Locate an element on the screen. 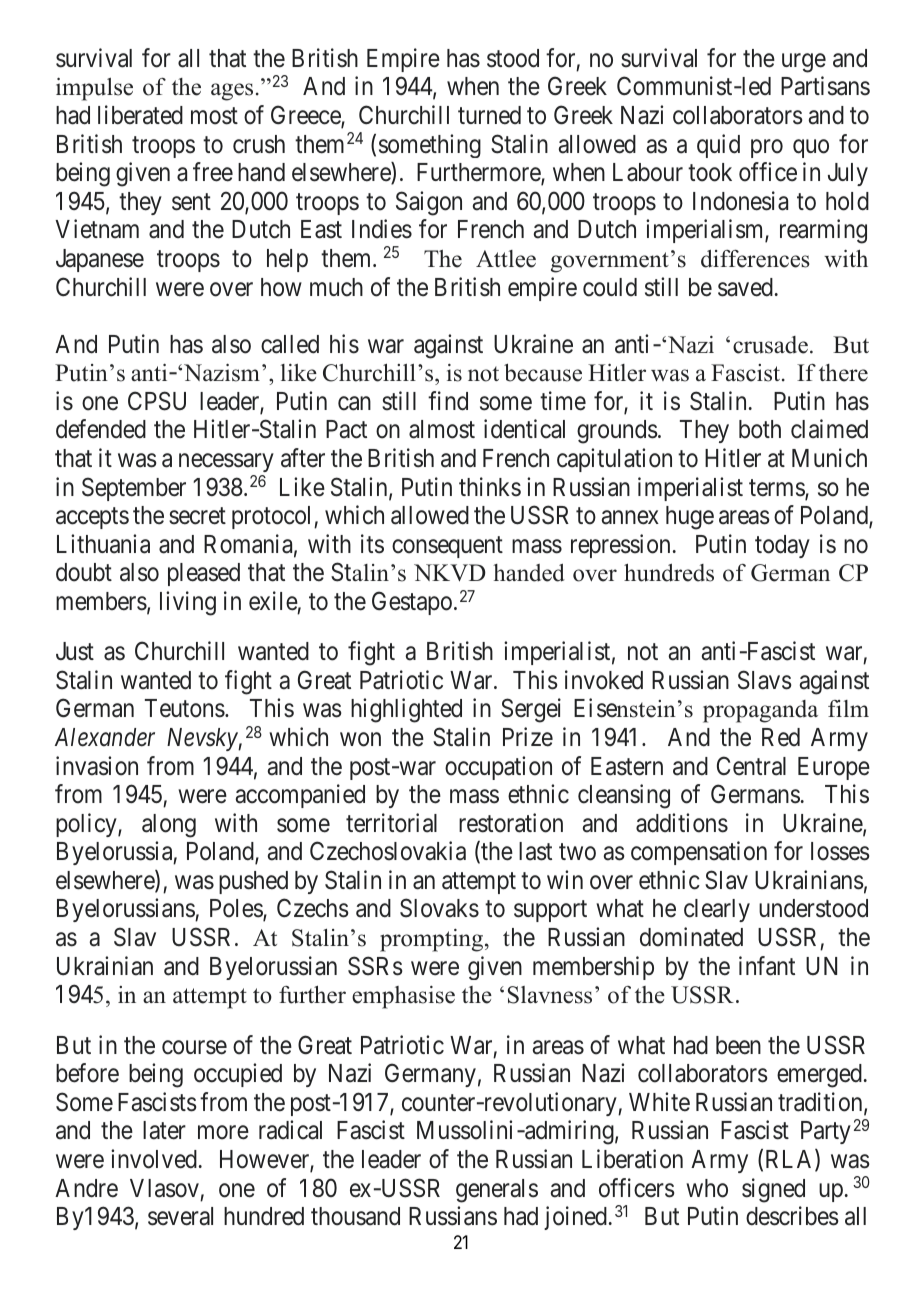 Image resolution: width=924 pixels, height=1308 pixels. urge is located at coordinates (804, 63).
